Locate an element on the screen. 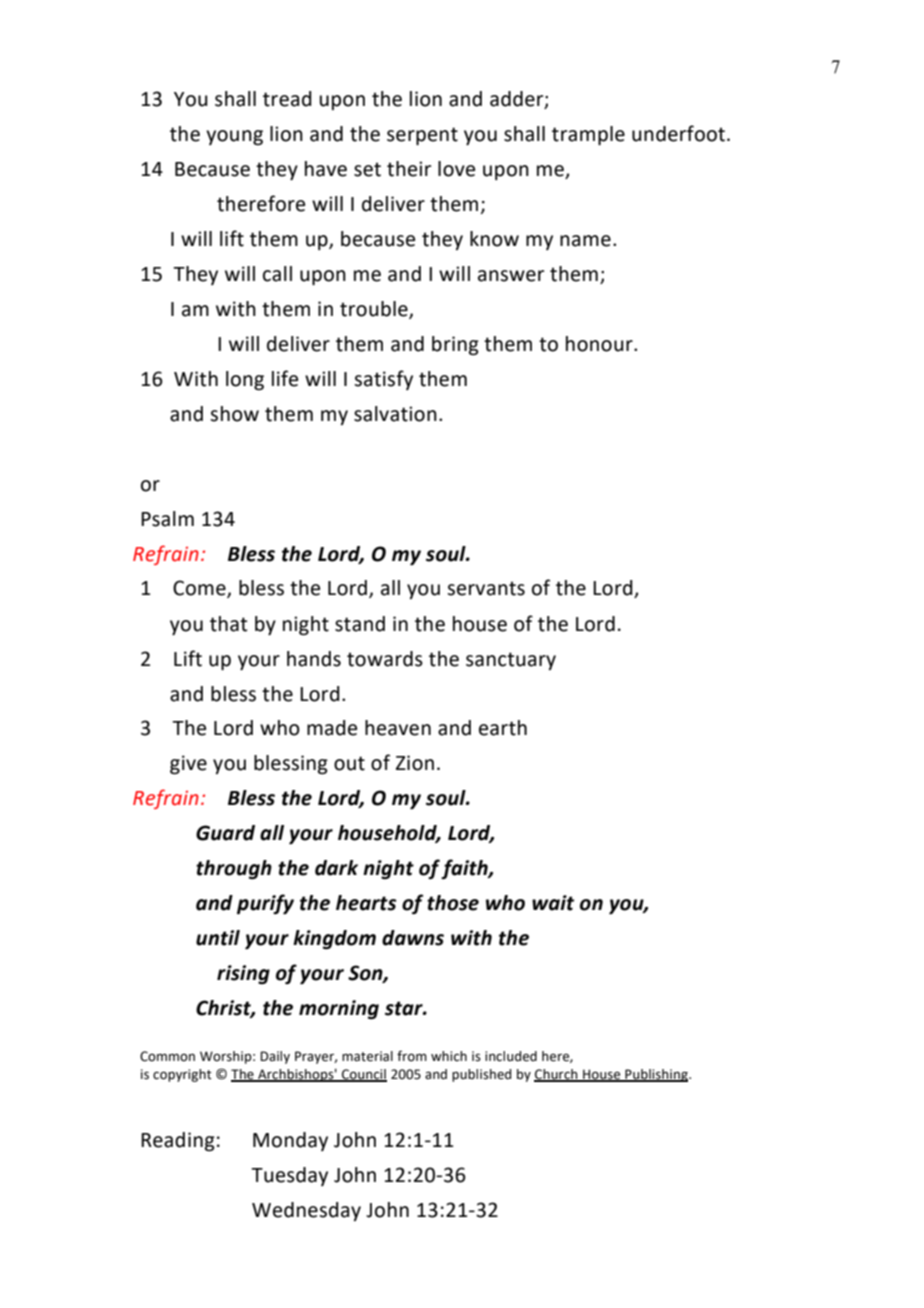  that is located at coordinates (228, 624).
